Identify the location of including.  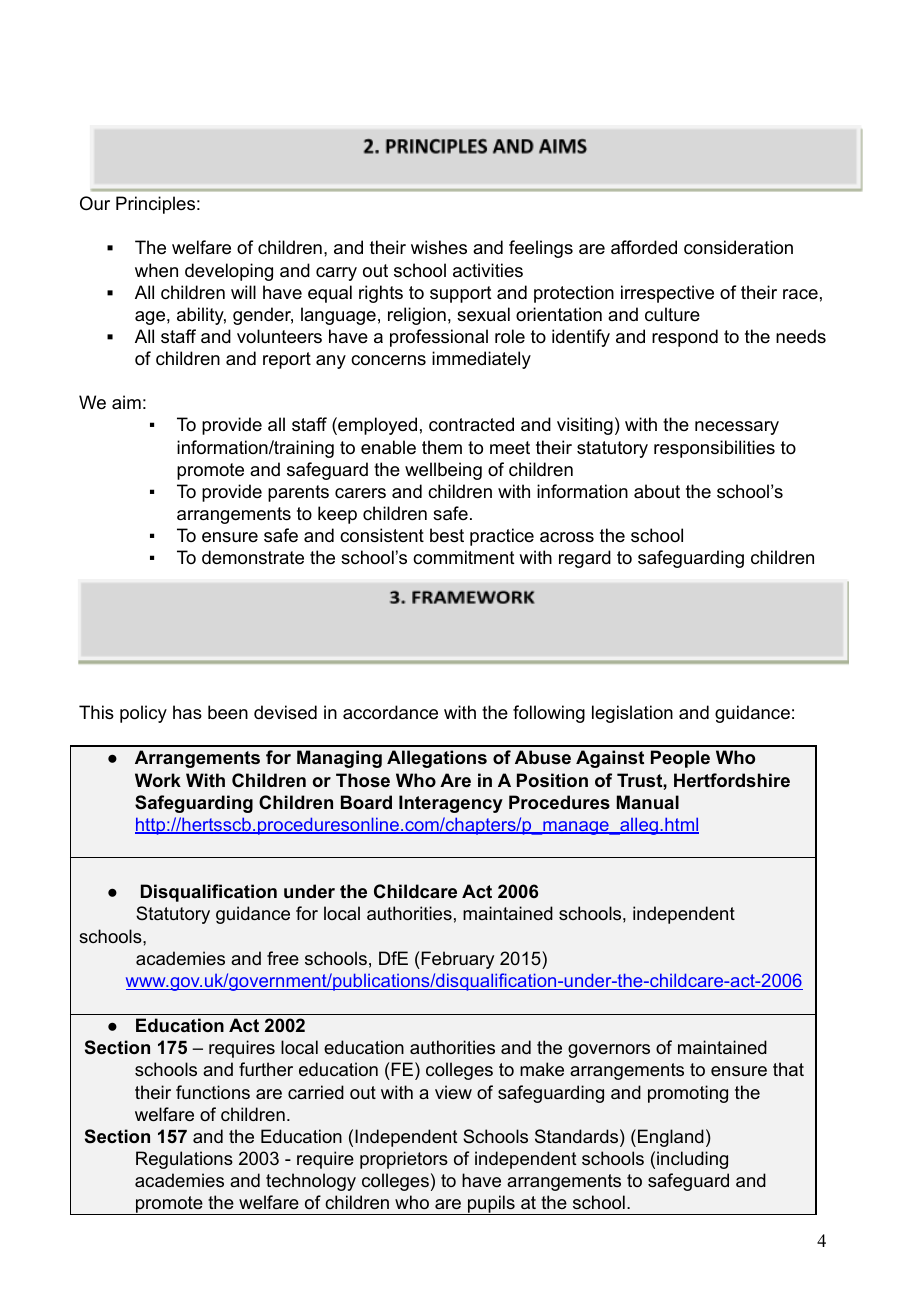
(692, 1160).
